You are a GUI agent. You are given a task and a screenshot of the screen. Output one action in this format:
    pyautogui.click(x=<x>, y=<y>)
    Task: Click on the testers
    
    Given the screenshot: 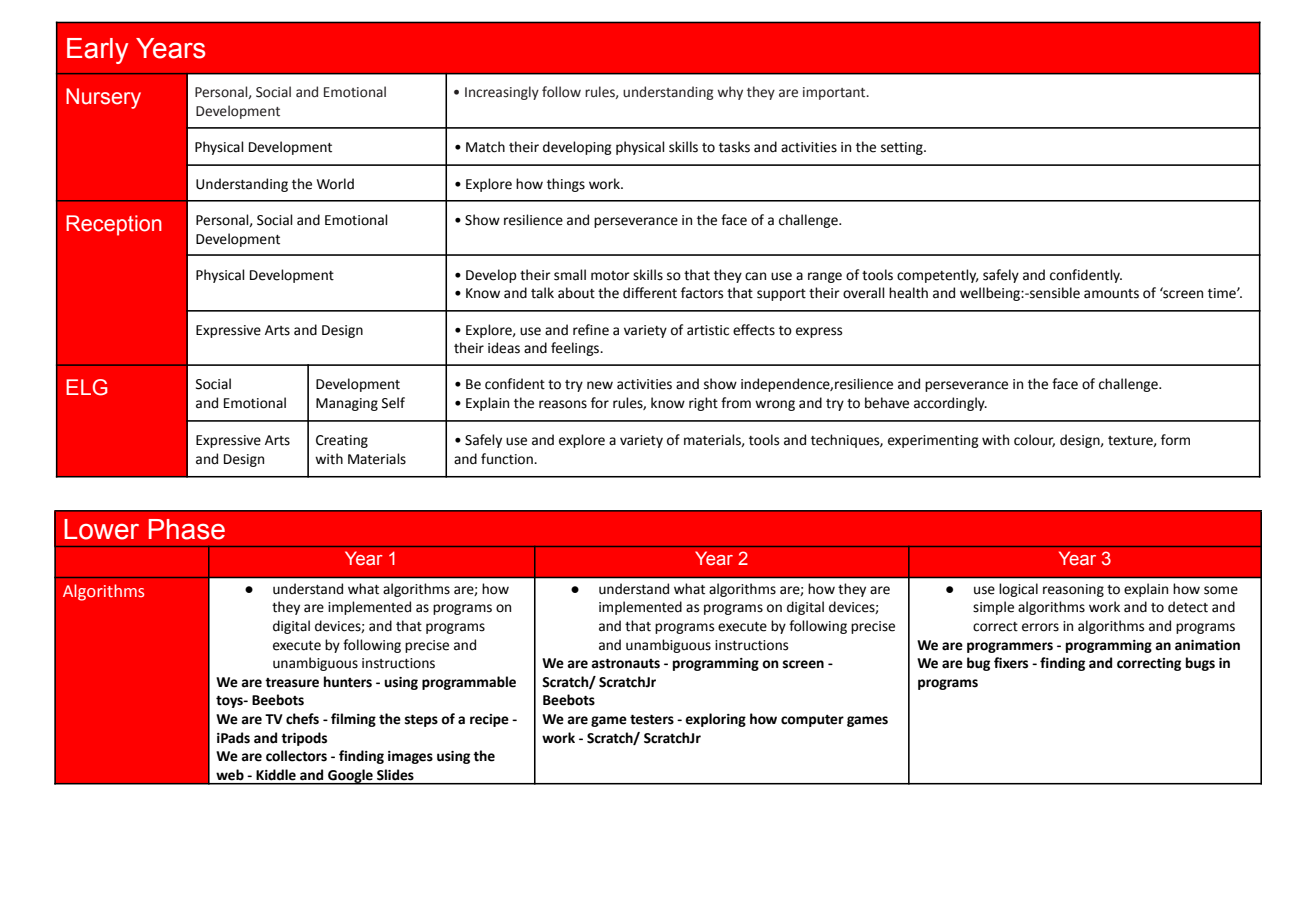 What is the action you would take?
    pyautogui.click(x=652, y=719)
